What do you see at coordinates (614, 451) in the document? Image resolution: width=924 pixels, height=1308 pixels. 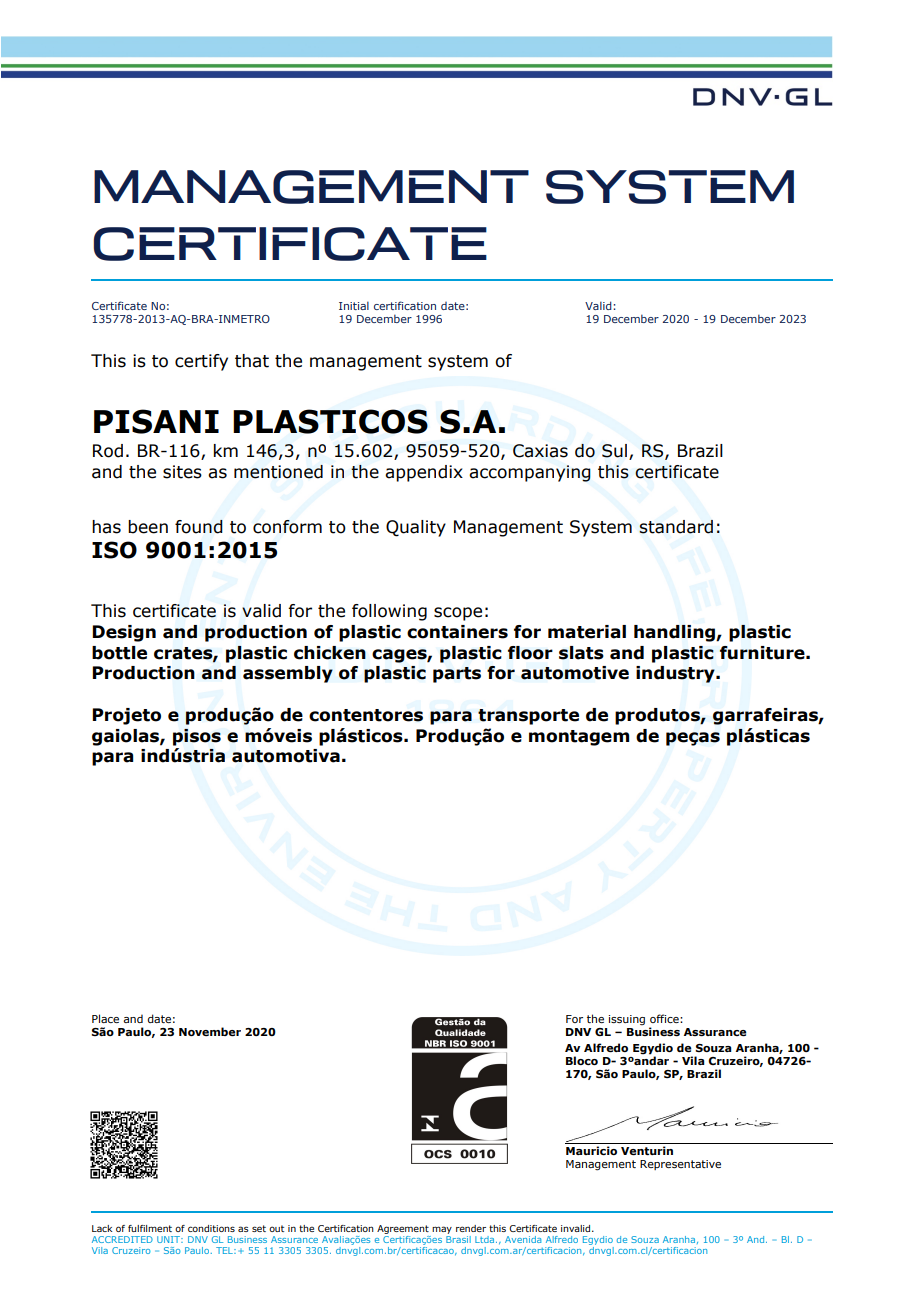 I see `Sul` at bounding box center [614, 451].
